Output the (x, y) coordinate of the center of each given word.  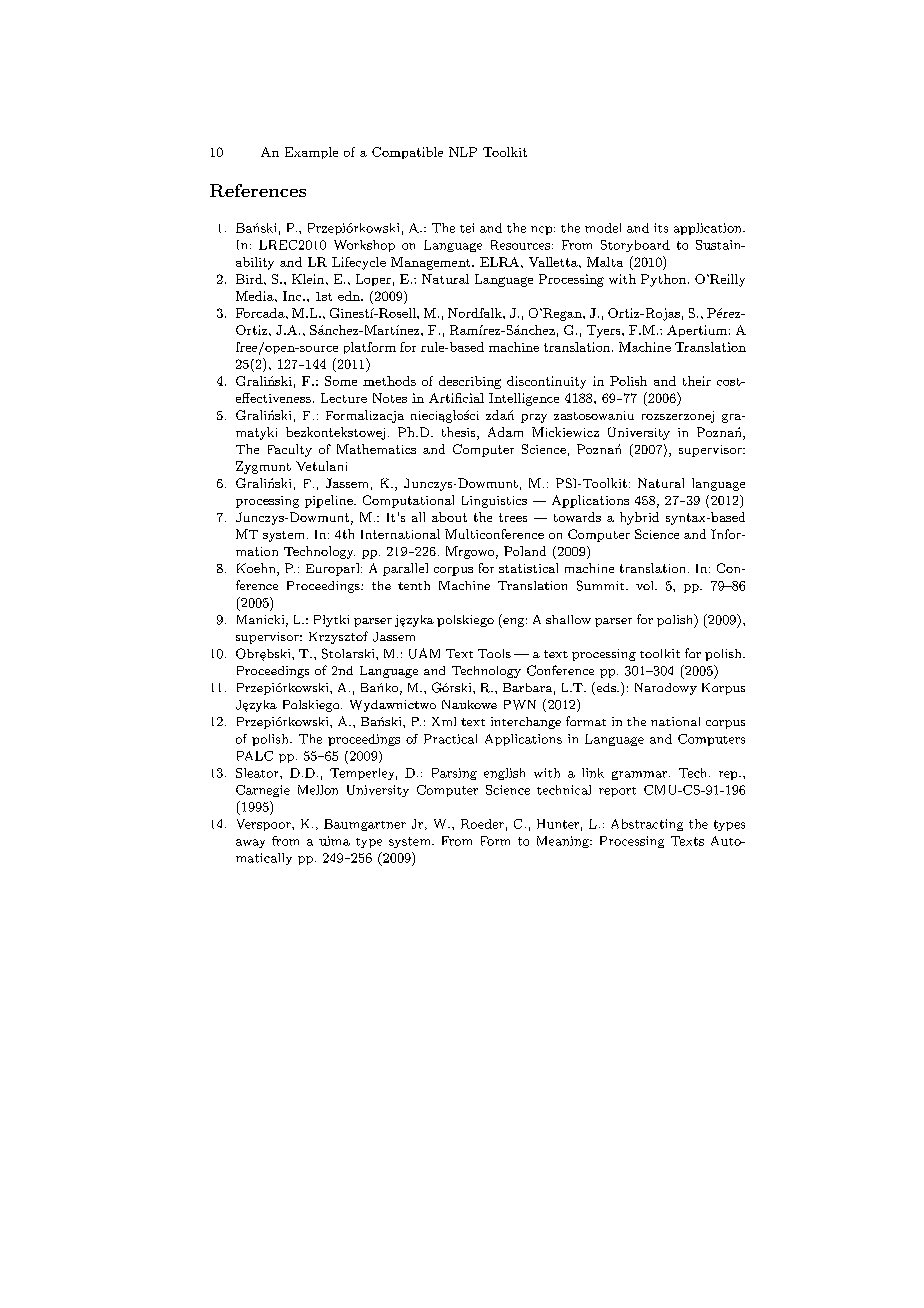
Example (311, 153)
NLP (463, 152)
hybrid (639, 518)
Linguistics (494, 502)
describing (470, 382)
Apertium (697, 331)
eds (606, 688)
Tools (494, 653)
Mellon (318, 790)
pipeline (330, 501)
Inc (293, 296)
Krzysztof (338, 637)
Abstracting (647, 825)
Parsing (454, 774)
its (661, 228)
